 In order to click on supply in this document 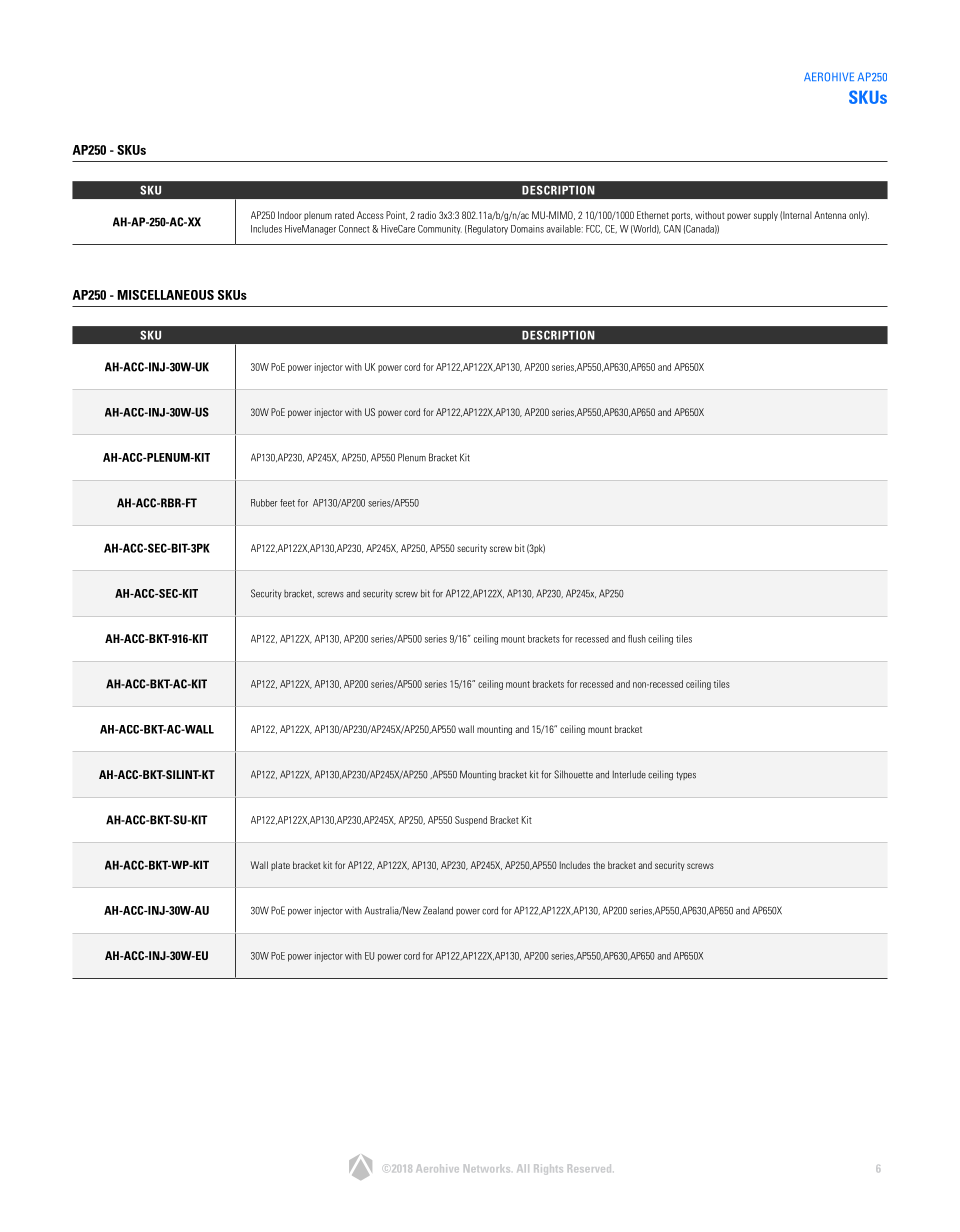, I will do `click(766, 216)`.
